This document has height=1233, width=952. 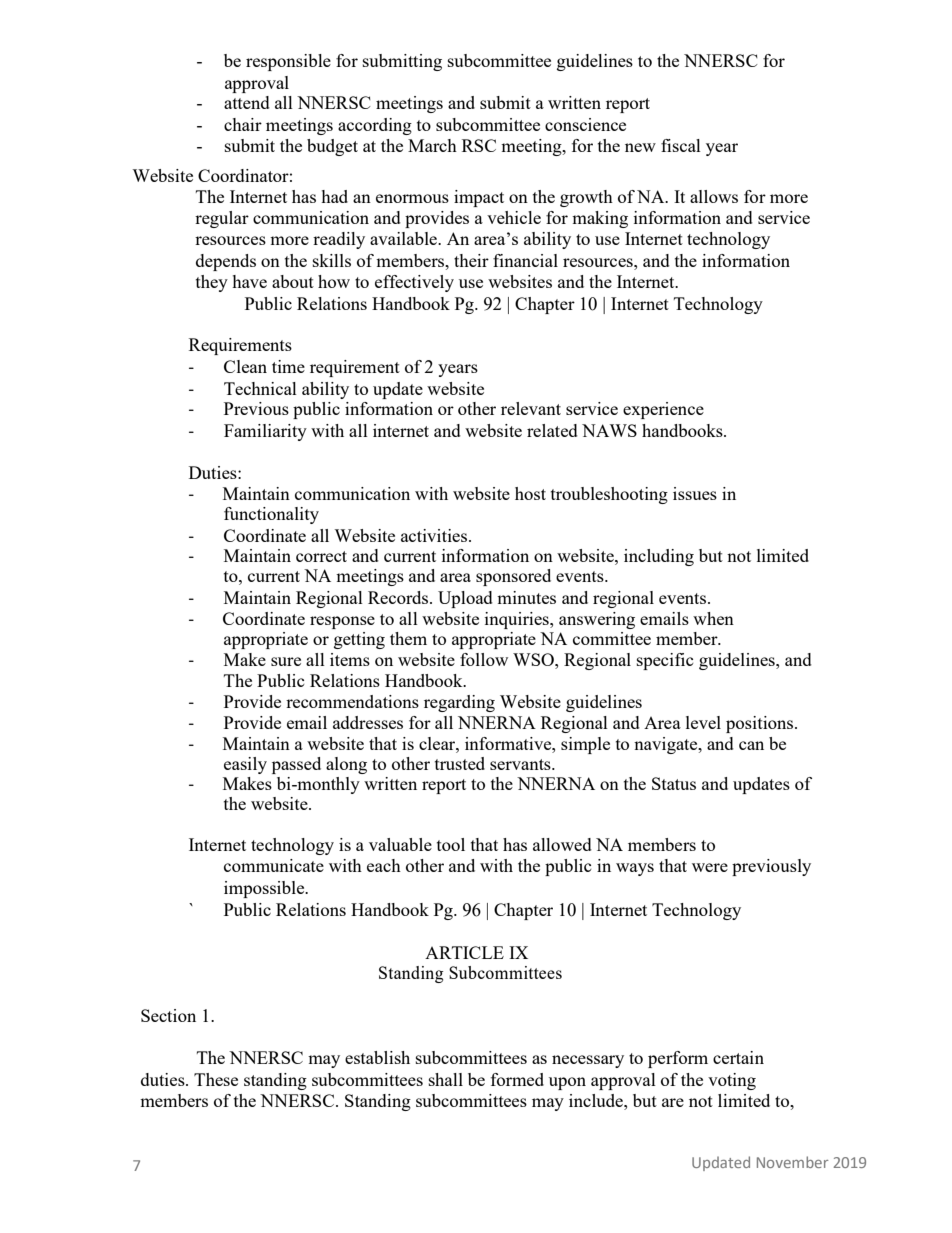 What do you see at coordinates (713, 618) in the document?
I see `when` at bounding box center [713, 618].
